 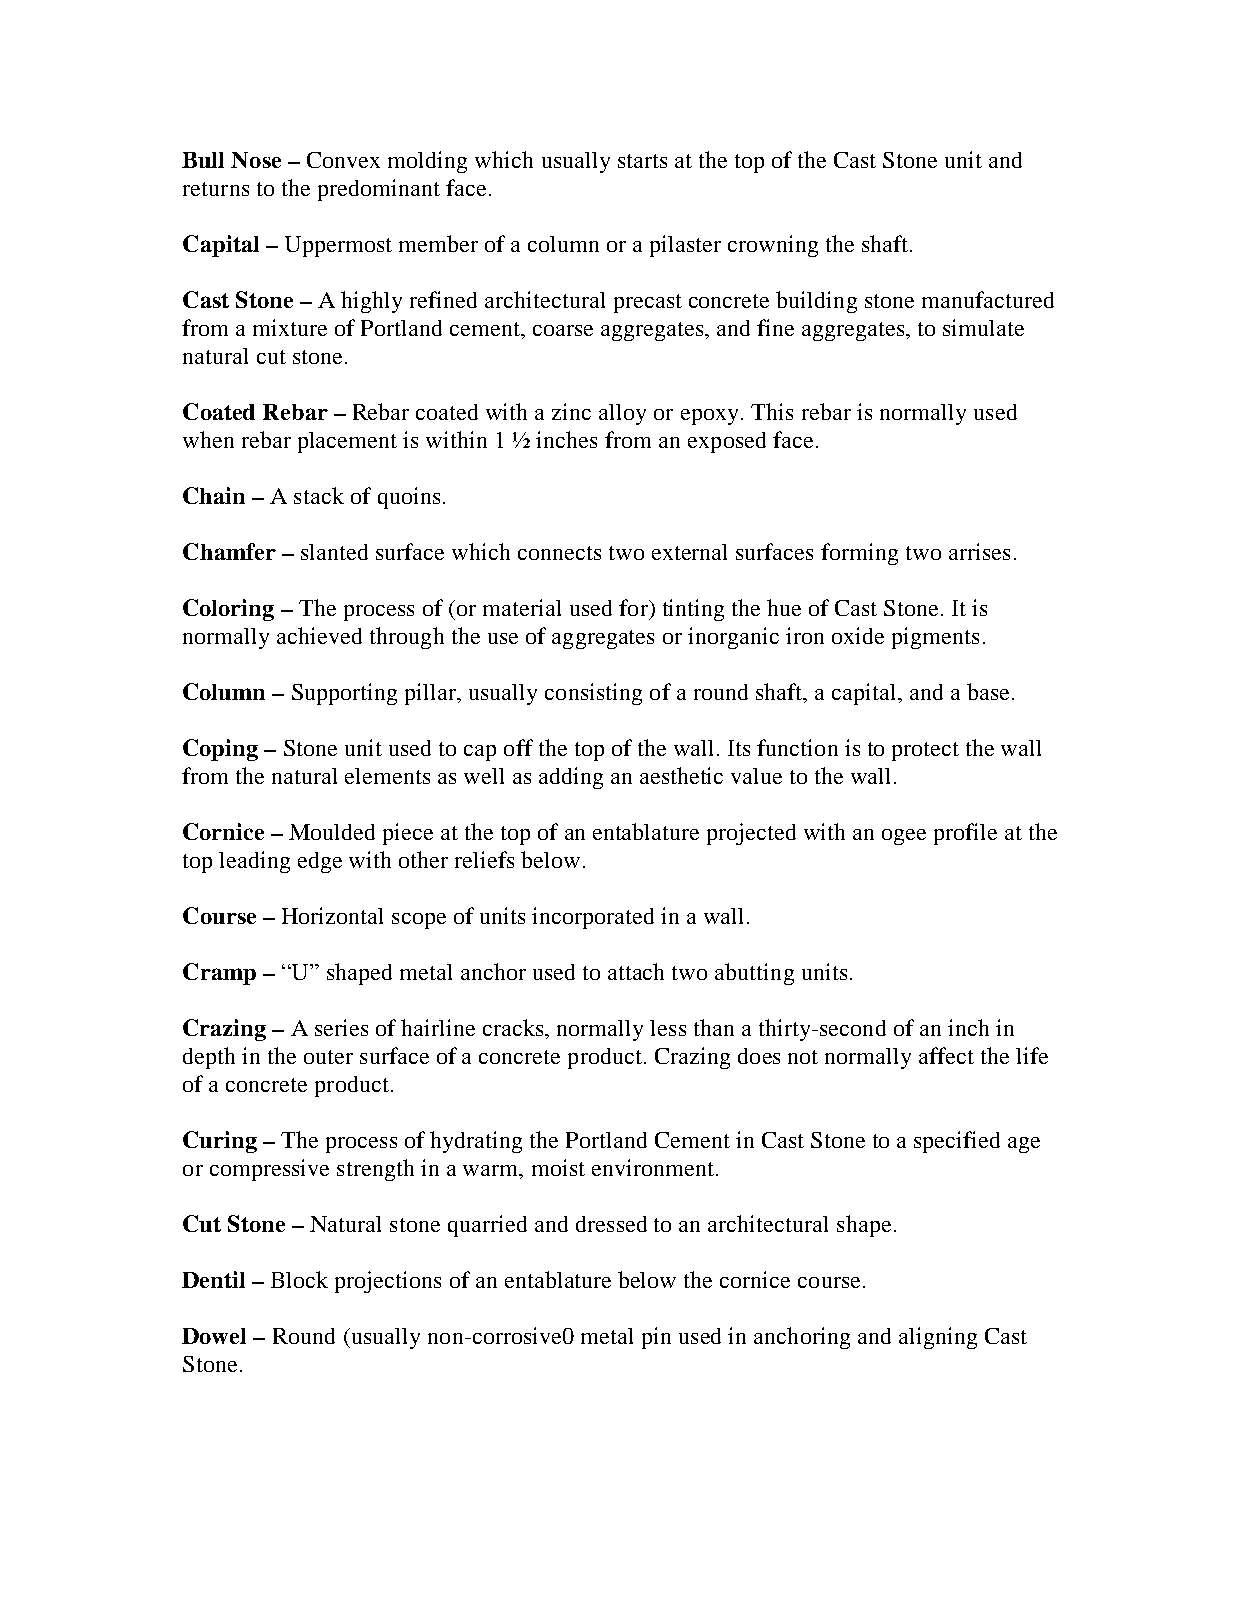 What do you see at coordinates (938, 1338) in the screenshot?
I see `aligning` at bounding box center [938, 1338].
